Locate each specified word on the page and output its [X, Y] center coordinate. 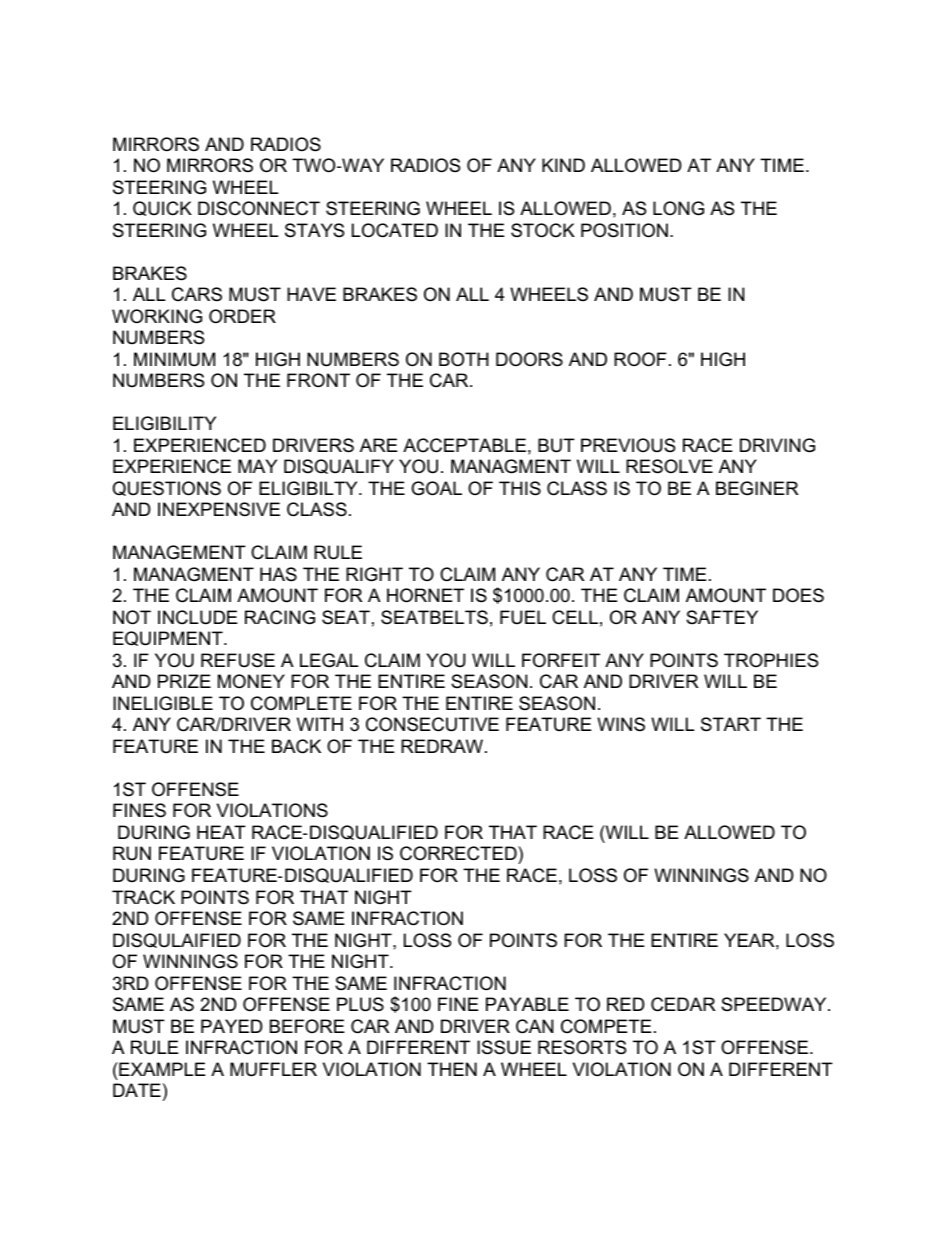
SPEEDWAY [775, 1004]
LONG [678, 208]
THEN [452, 1069]
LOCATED [395, 230]
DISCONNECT [259, 208]
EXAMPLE [161, 1069]
